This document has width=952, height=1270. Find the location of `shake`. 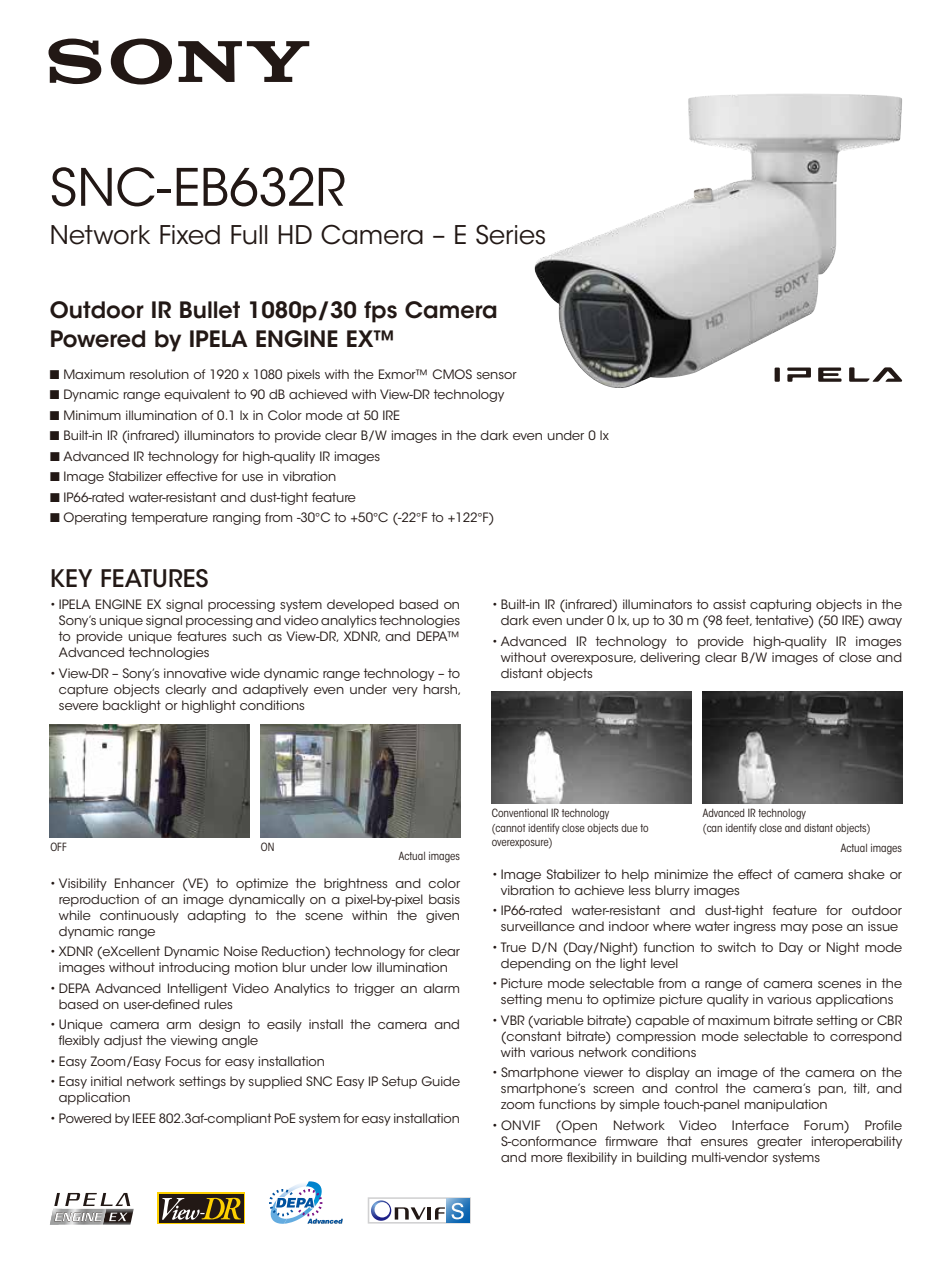

shake is located at coordinates (866, 874).
